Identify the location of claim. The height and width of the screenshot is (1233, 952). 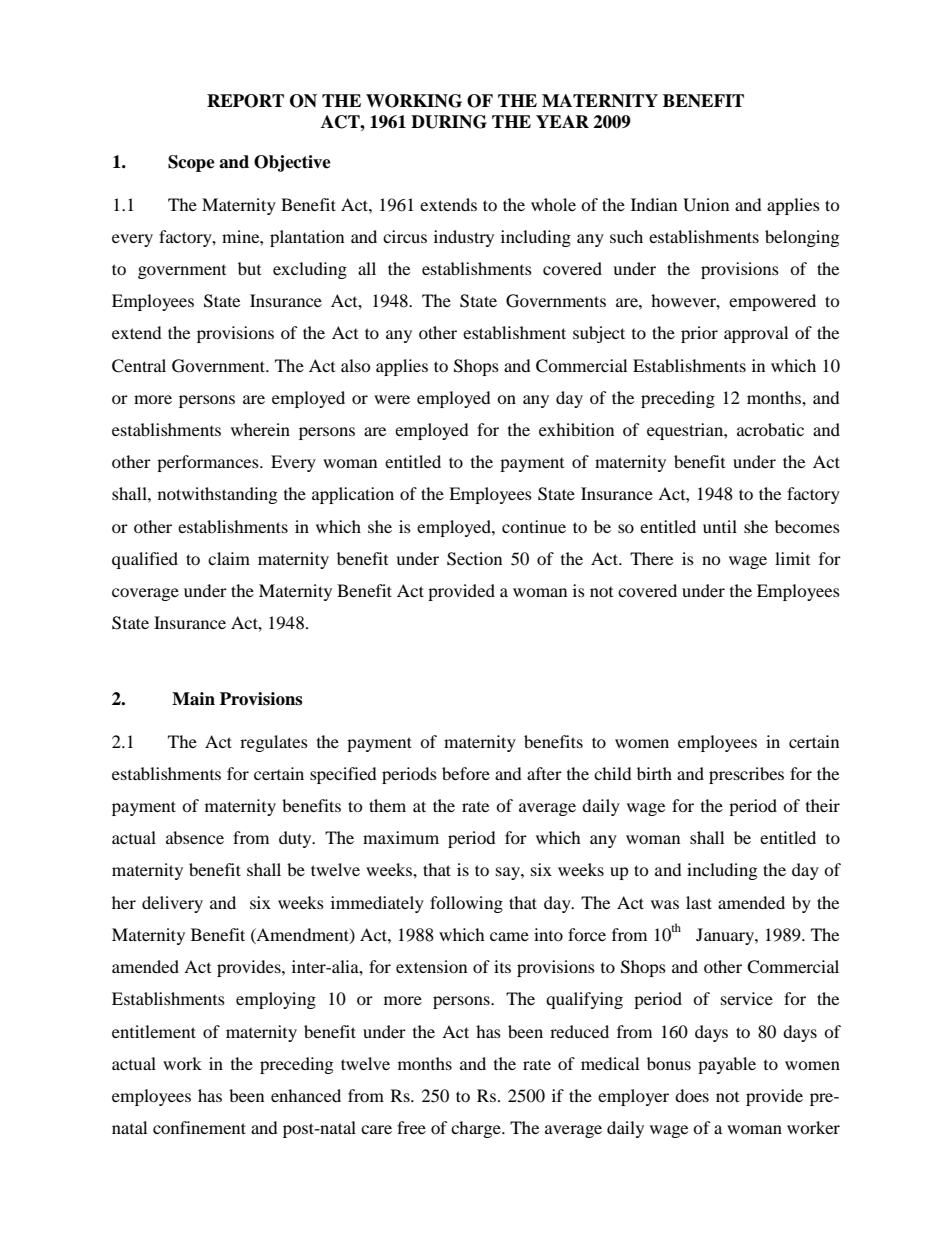
(229, 558).
